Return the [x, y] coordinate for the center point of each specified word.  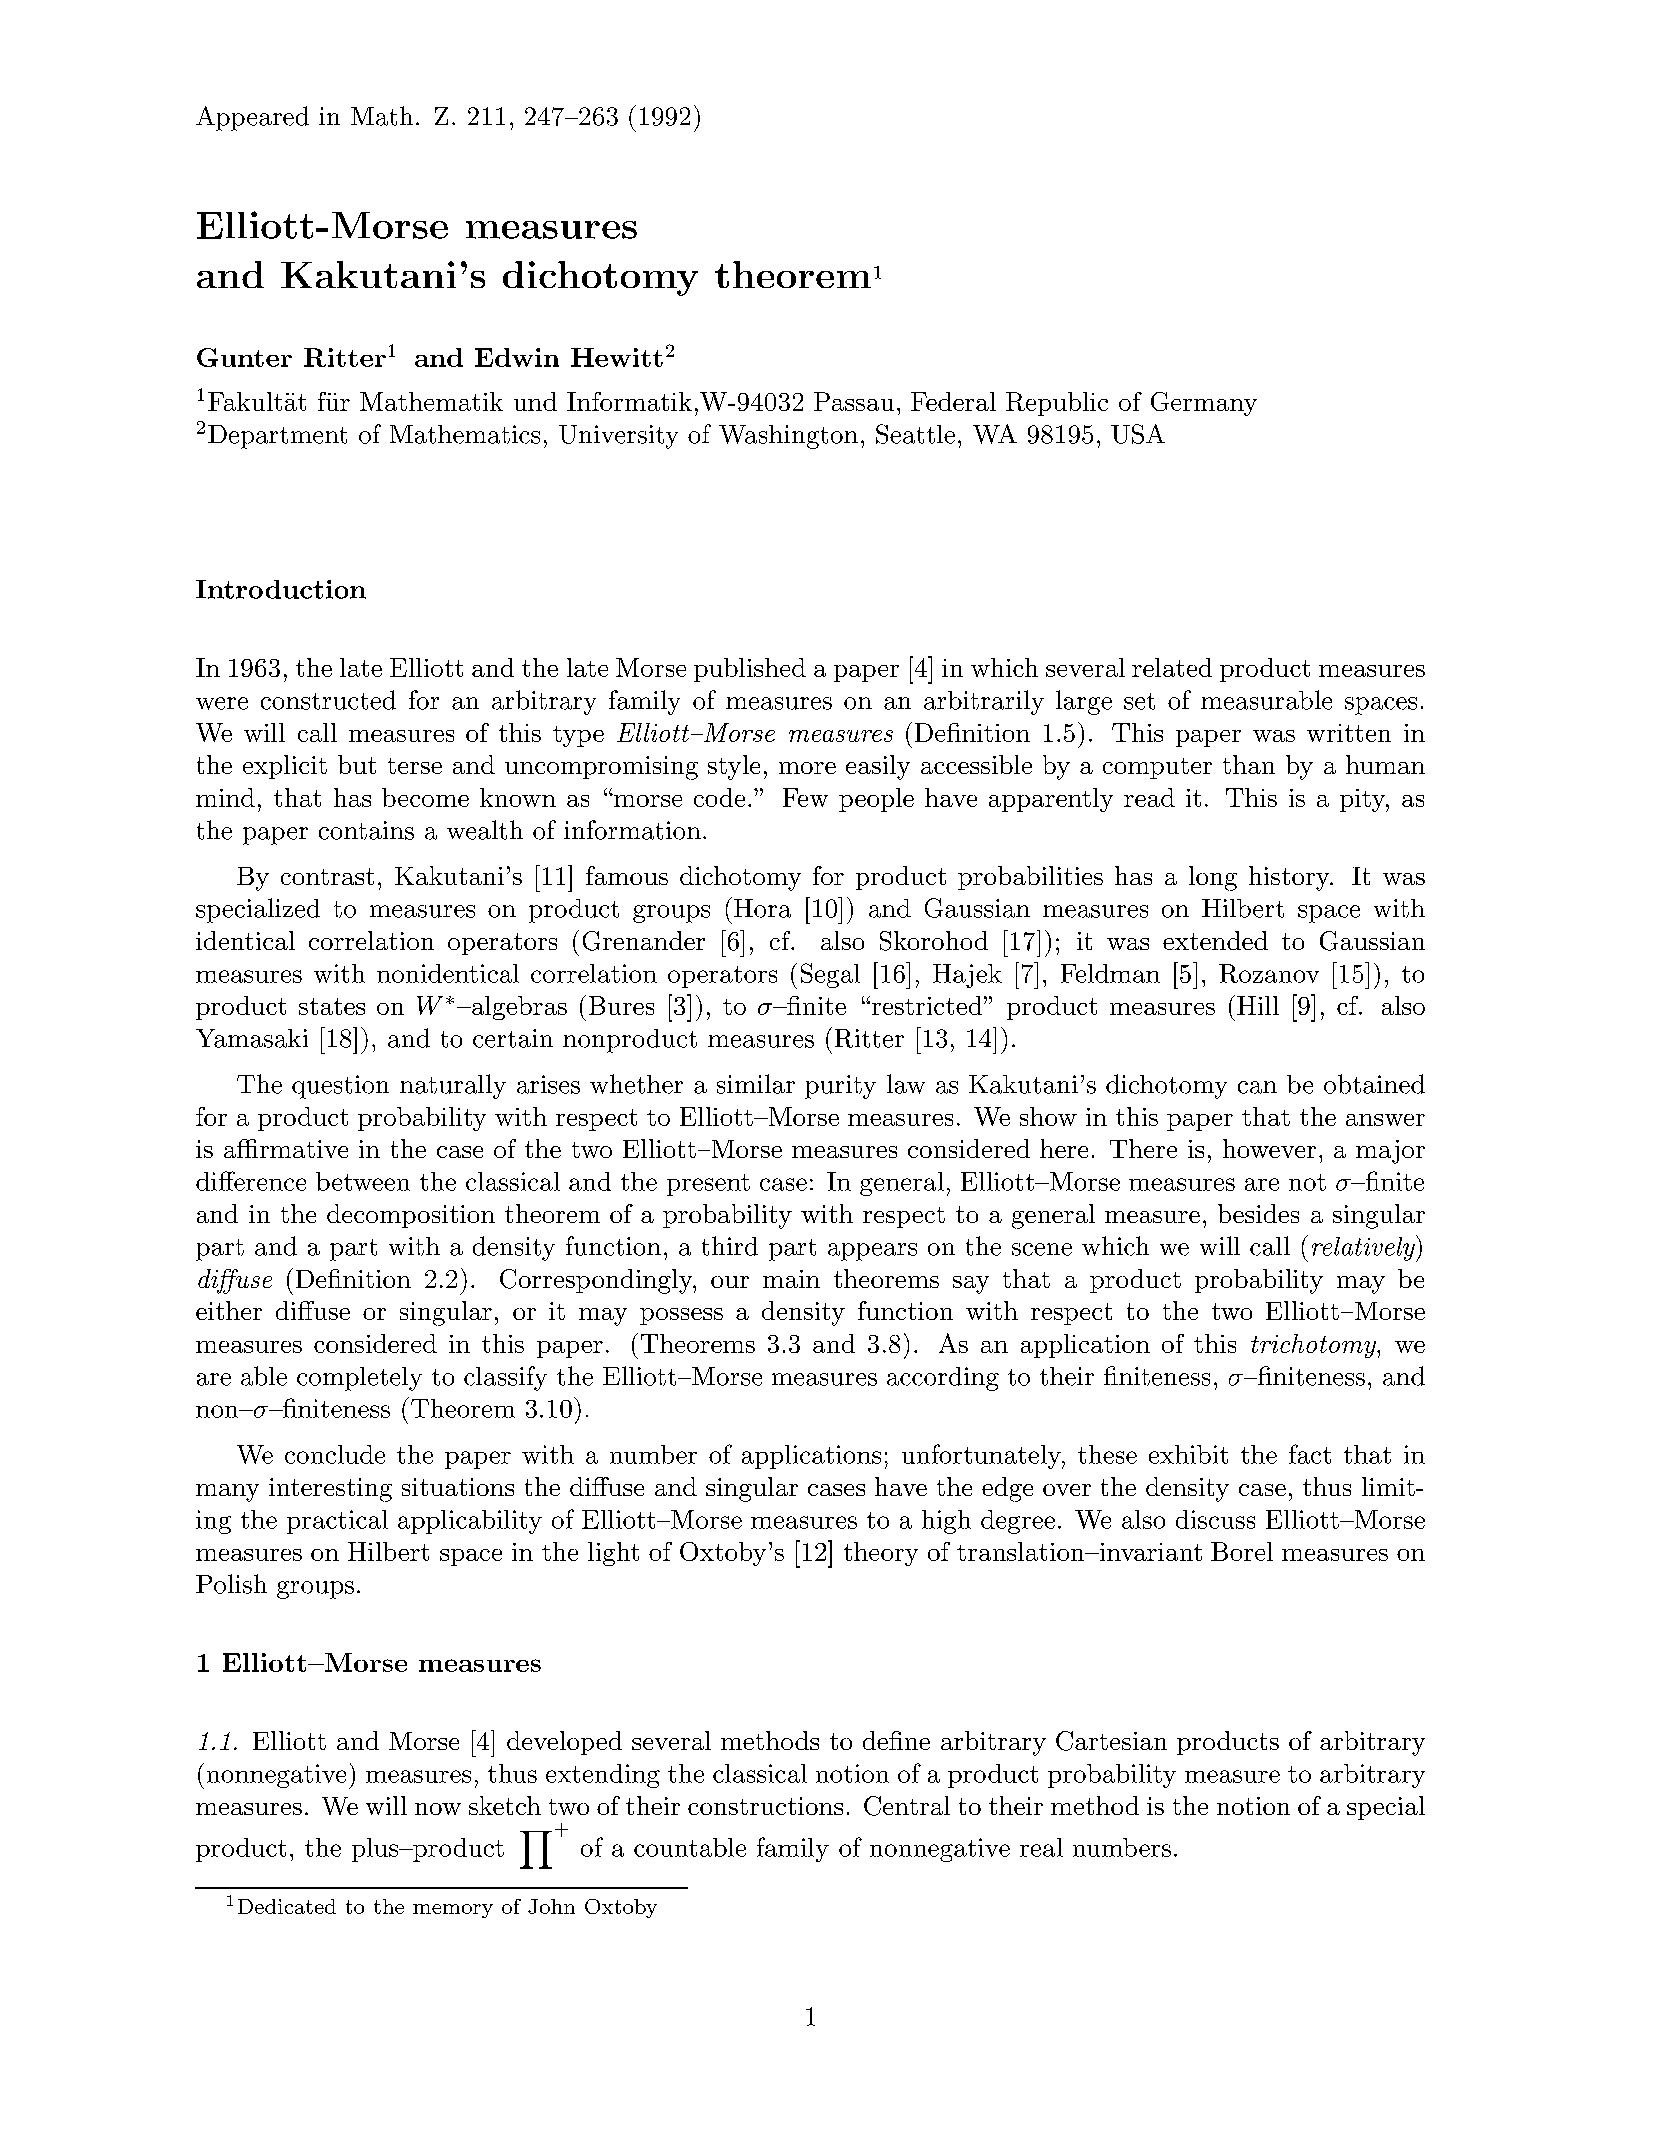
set [1139, 701]
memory [453, 1911]
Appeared [252, 118]
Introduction [281, 589]
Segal [830, 975]
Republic [1057, 404]
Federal [953, 401]
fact [1310, 1454]
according [943, 1379]
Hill [1258, 1005]
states [332, 1006]
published [750, 670]
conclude [335, 1454]
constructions [765, 1806]
